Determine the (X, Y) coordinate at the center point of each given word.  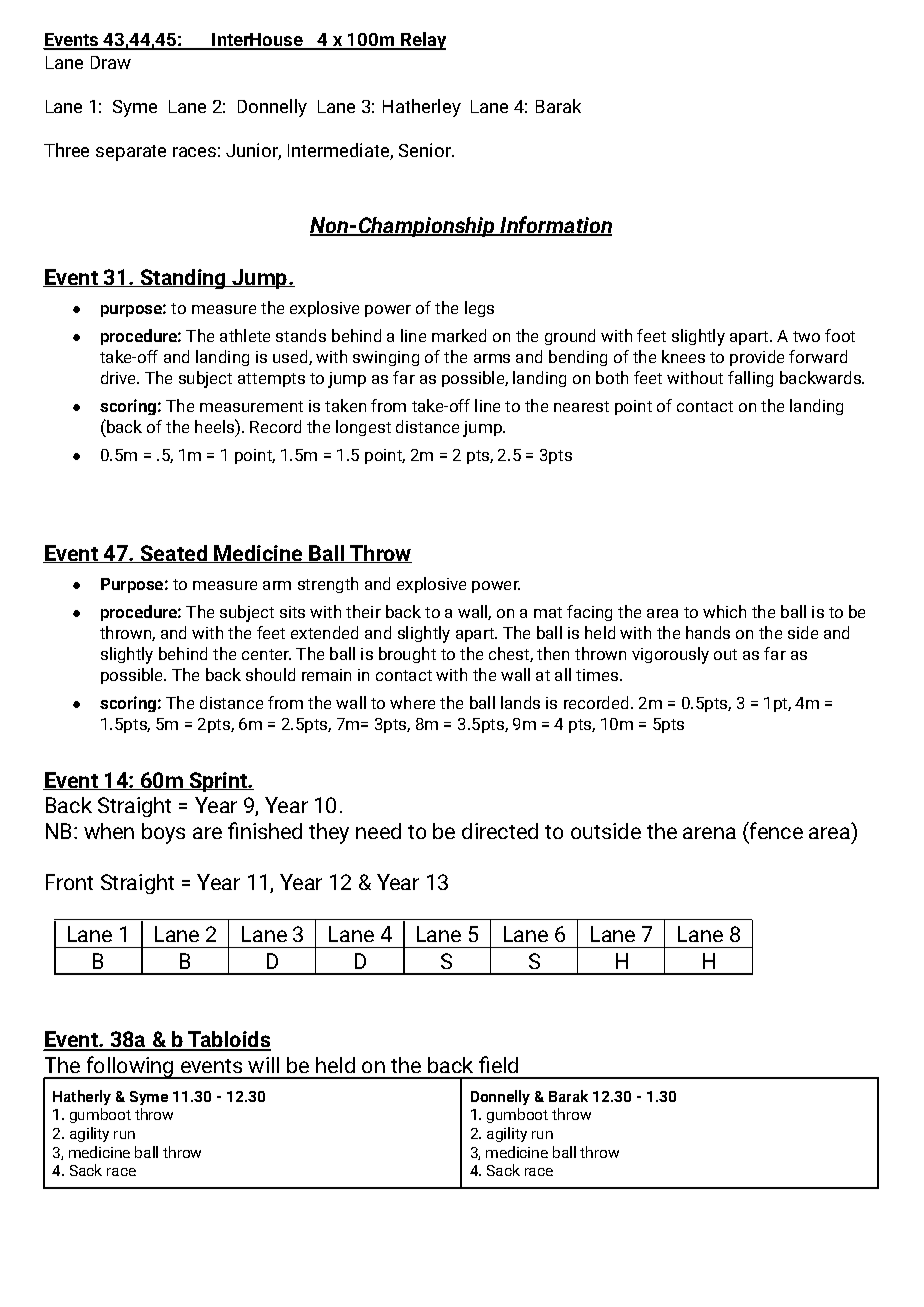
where (412, 702)
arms (492, 358)
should (270, 674)
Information (555, 226)
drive (119, 377)
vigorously (670, 655)
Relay (422, 41)
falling (750, 379)
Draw (111, 62)
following (129, 1067)
